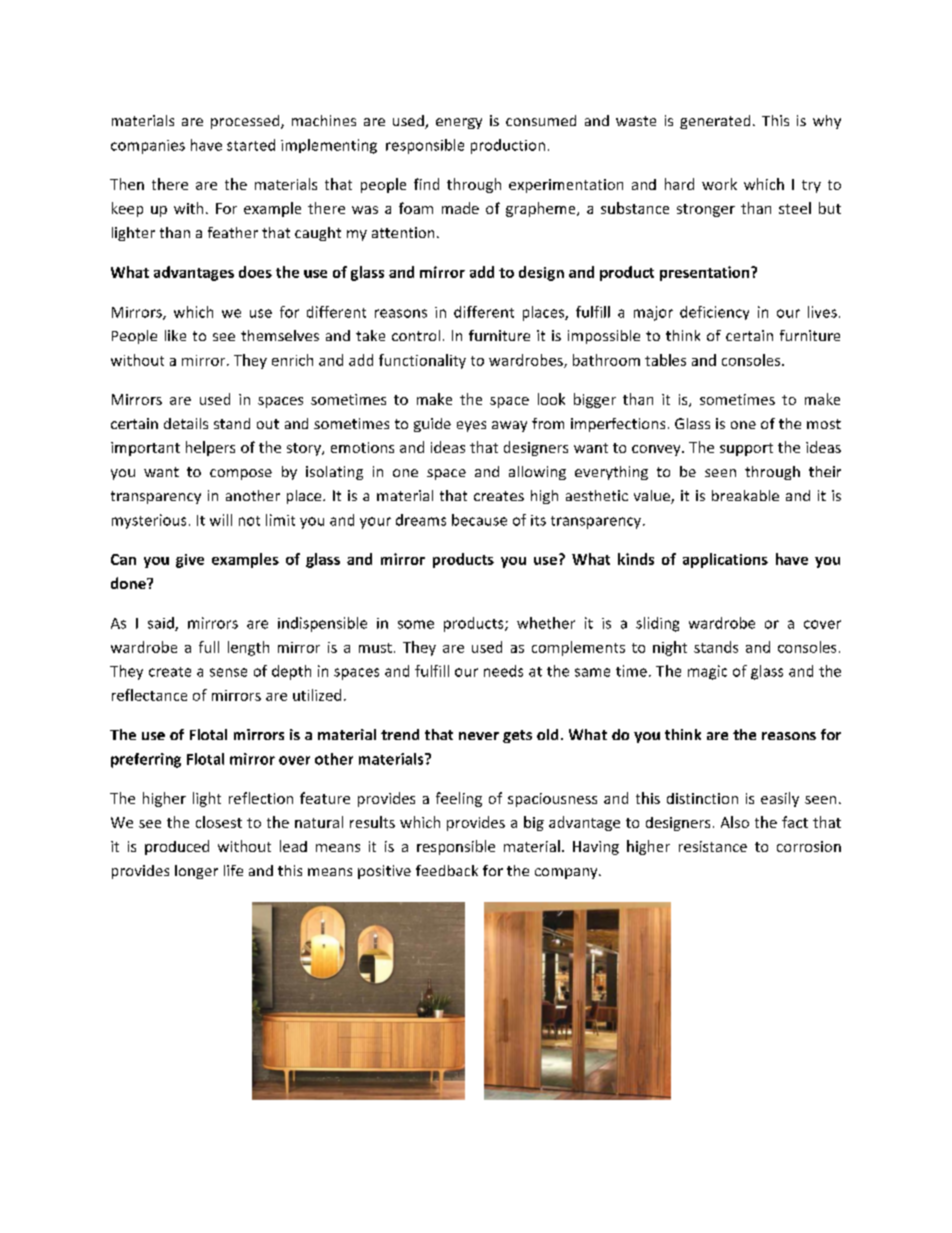  I want to click on breakable, so click(745, 495).
